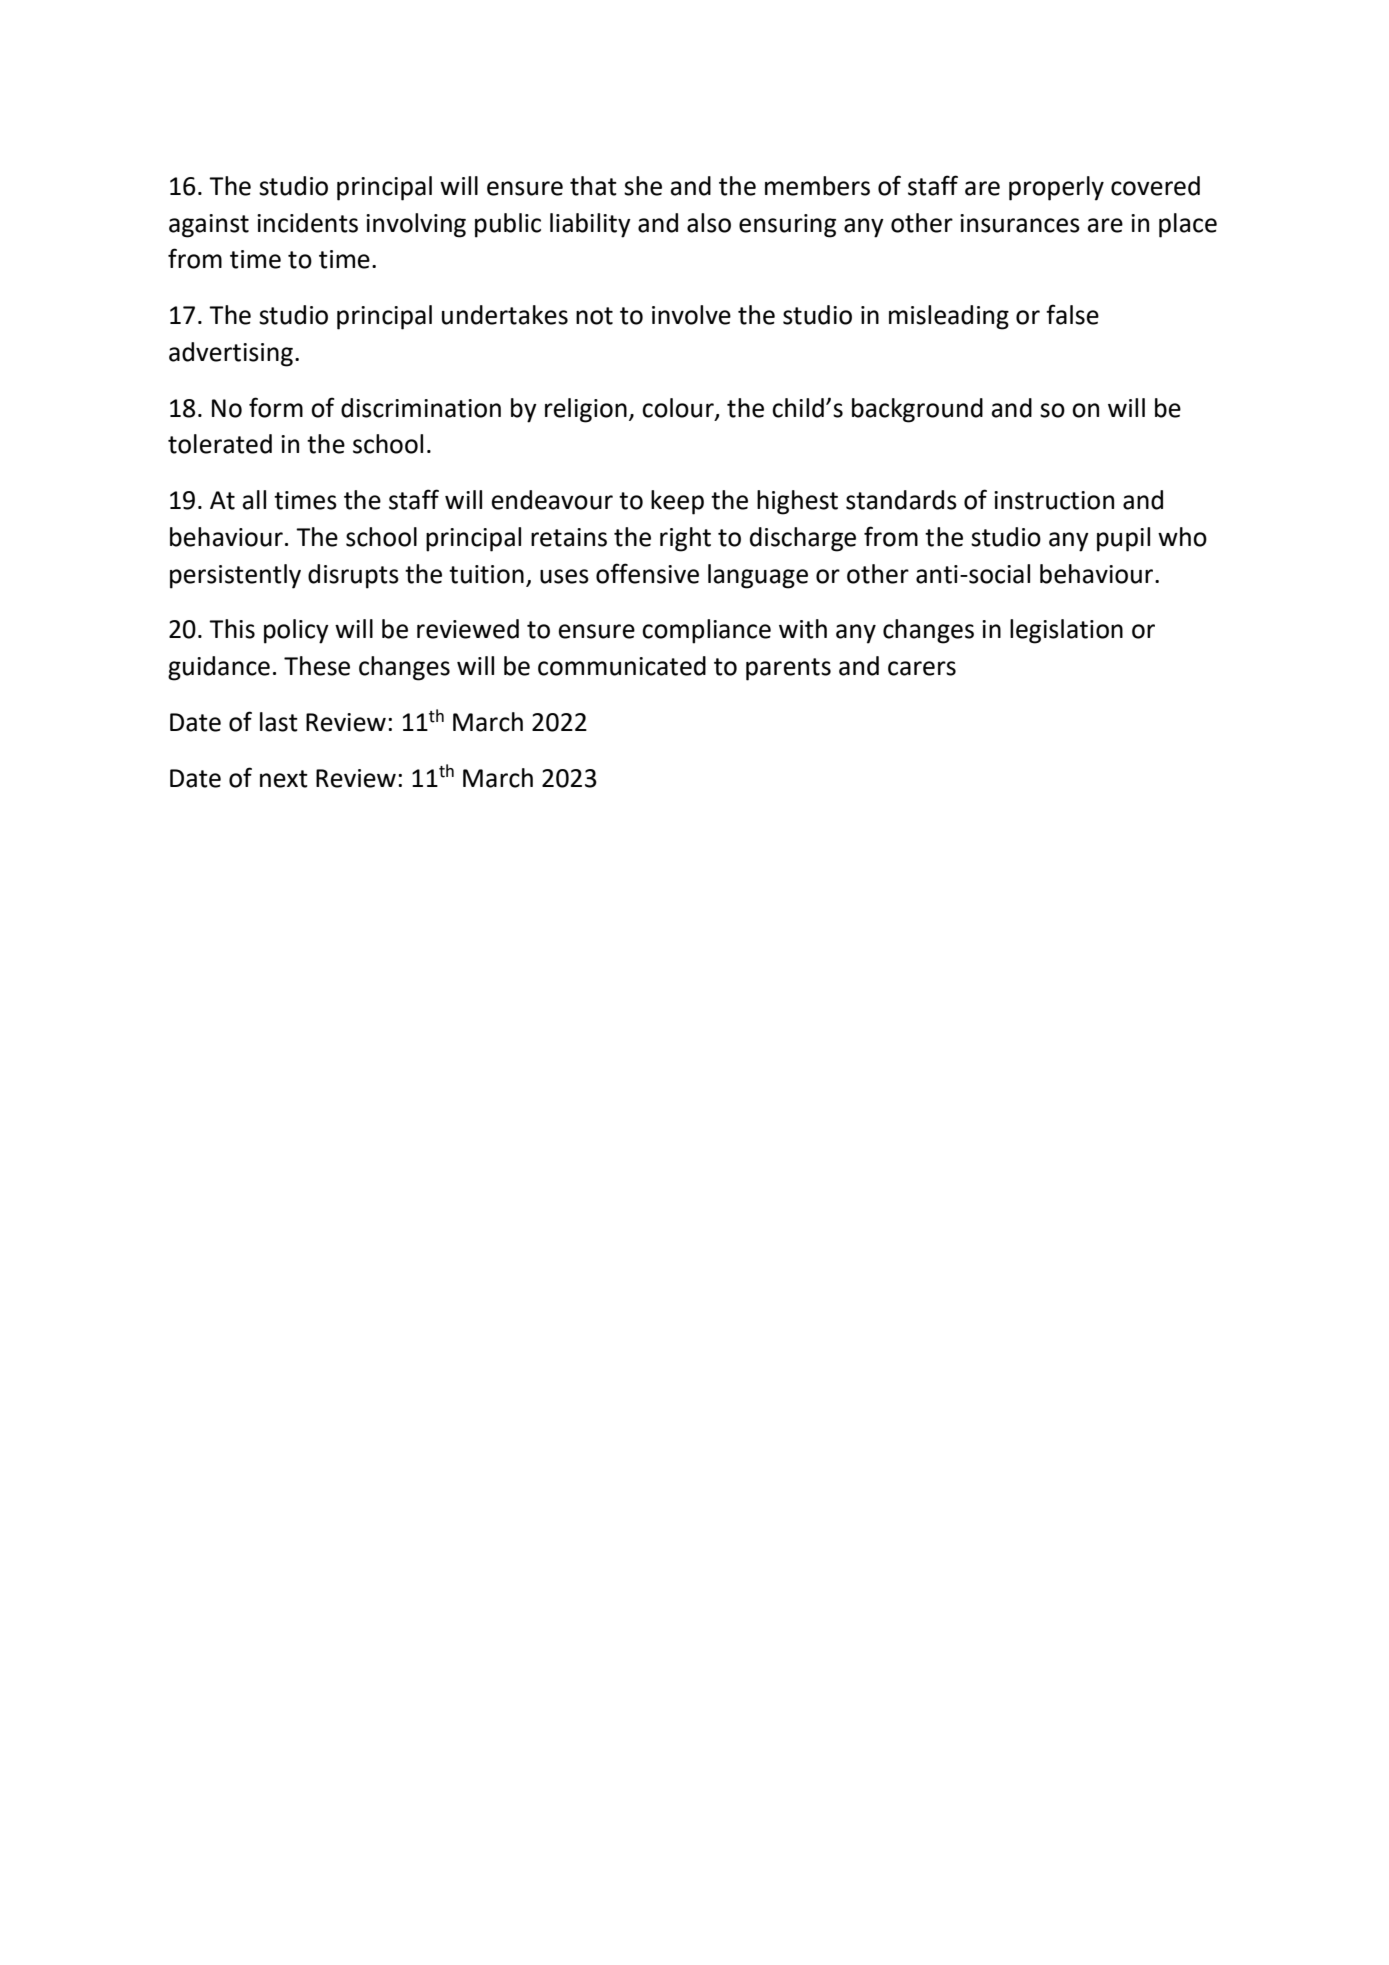 The width and height of the page is (1389, 1965). What do you see at coordinates (1054, 500) in the page?
I see `instruction` at bounding box center [1054, 500].
